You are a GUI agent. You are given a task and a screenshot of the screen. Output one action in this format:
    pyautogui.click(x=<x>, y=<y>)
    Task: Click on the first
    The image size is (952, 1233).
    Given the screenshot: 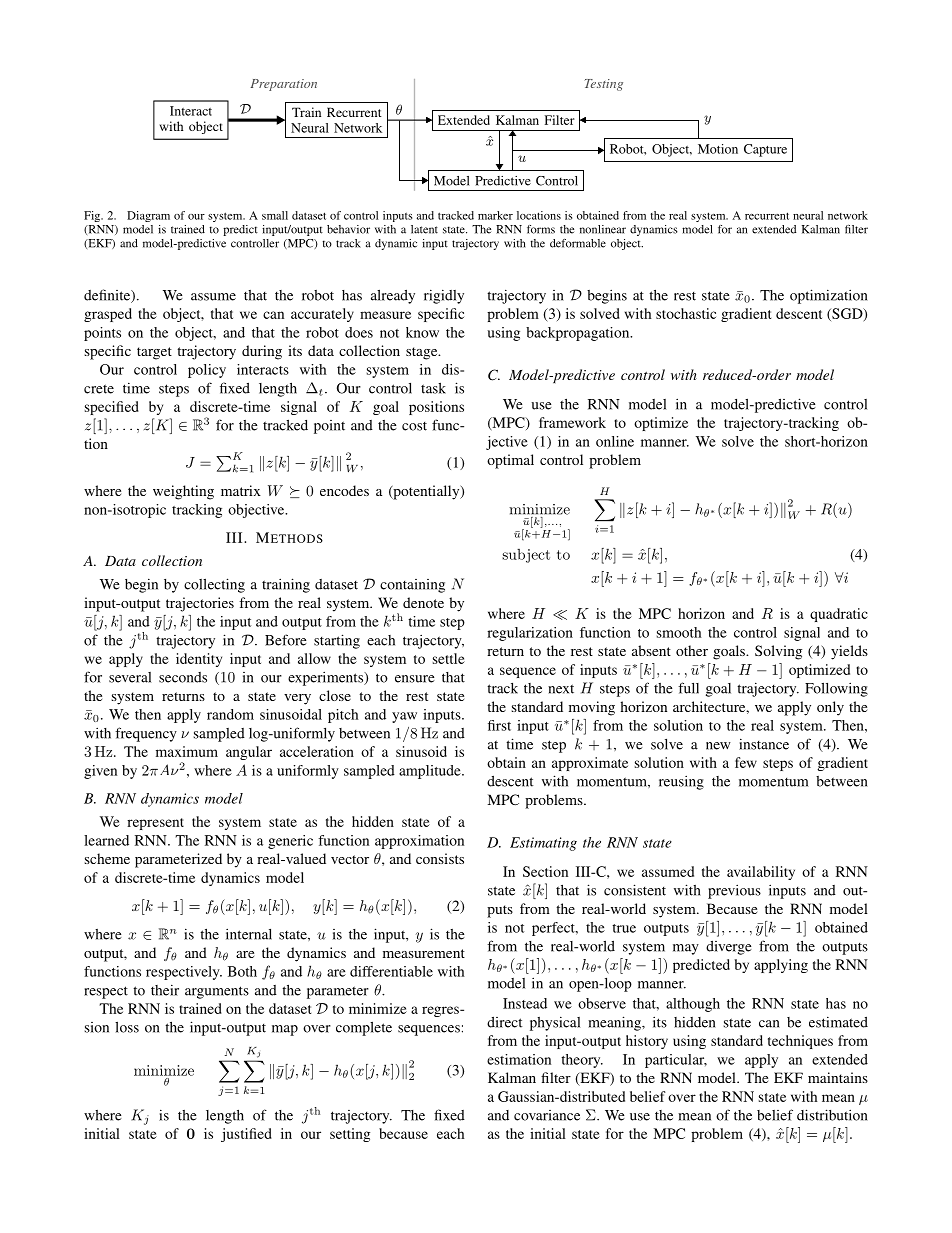 What is the action you would take?
    pyautogui.click(x=499, y=725)
